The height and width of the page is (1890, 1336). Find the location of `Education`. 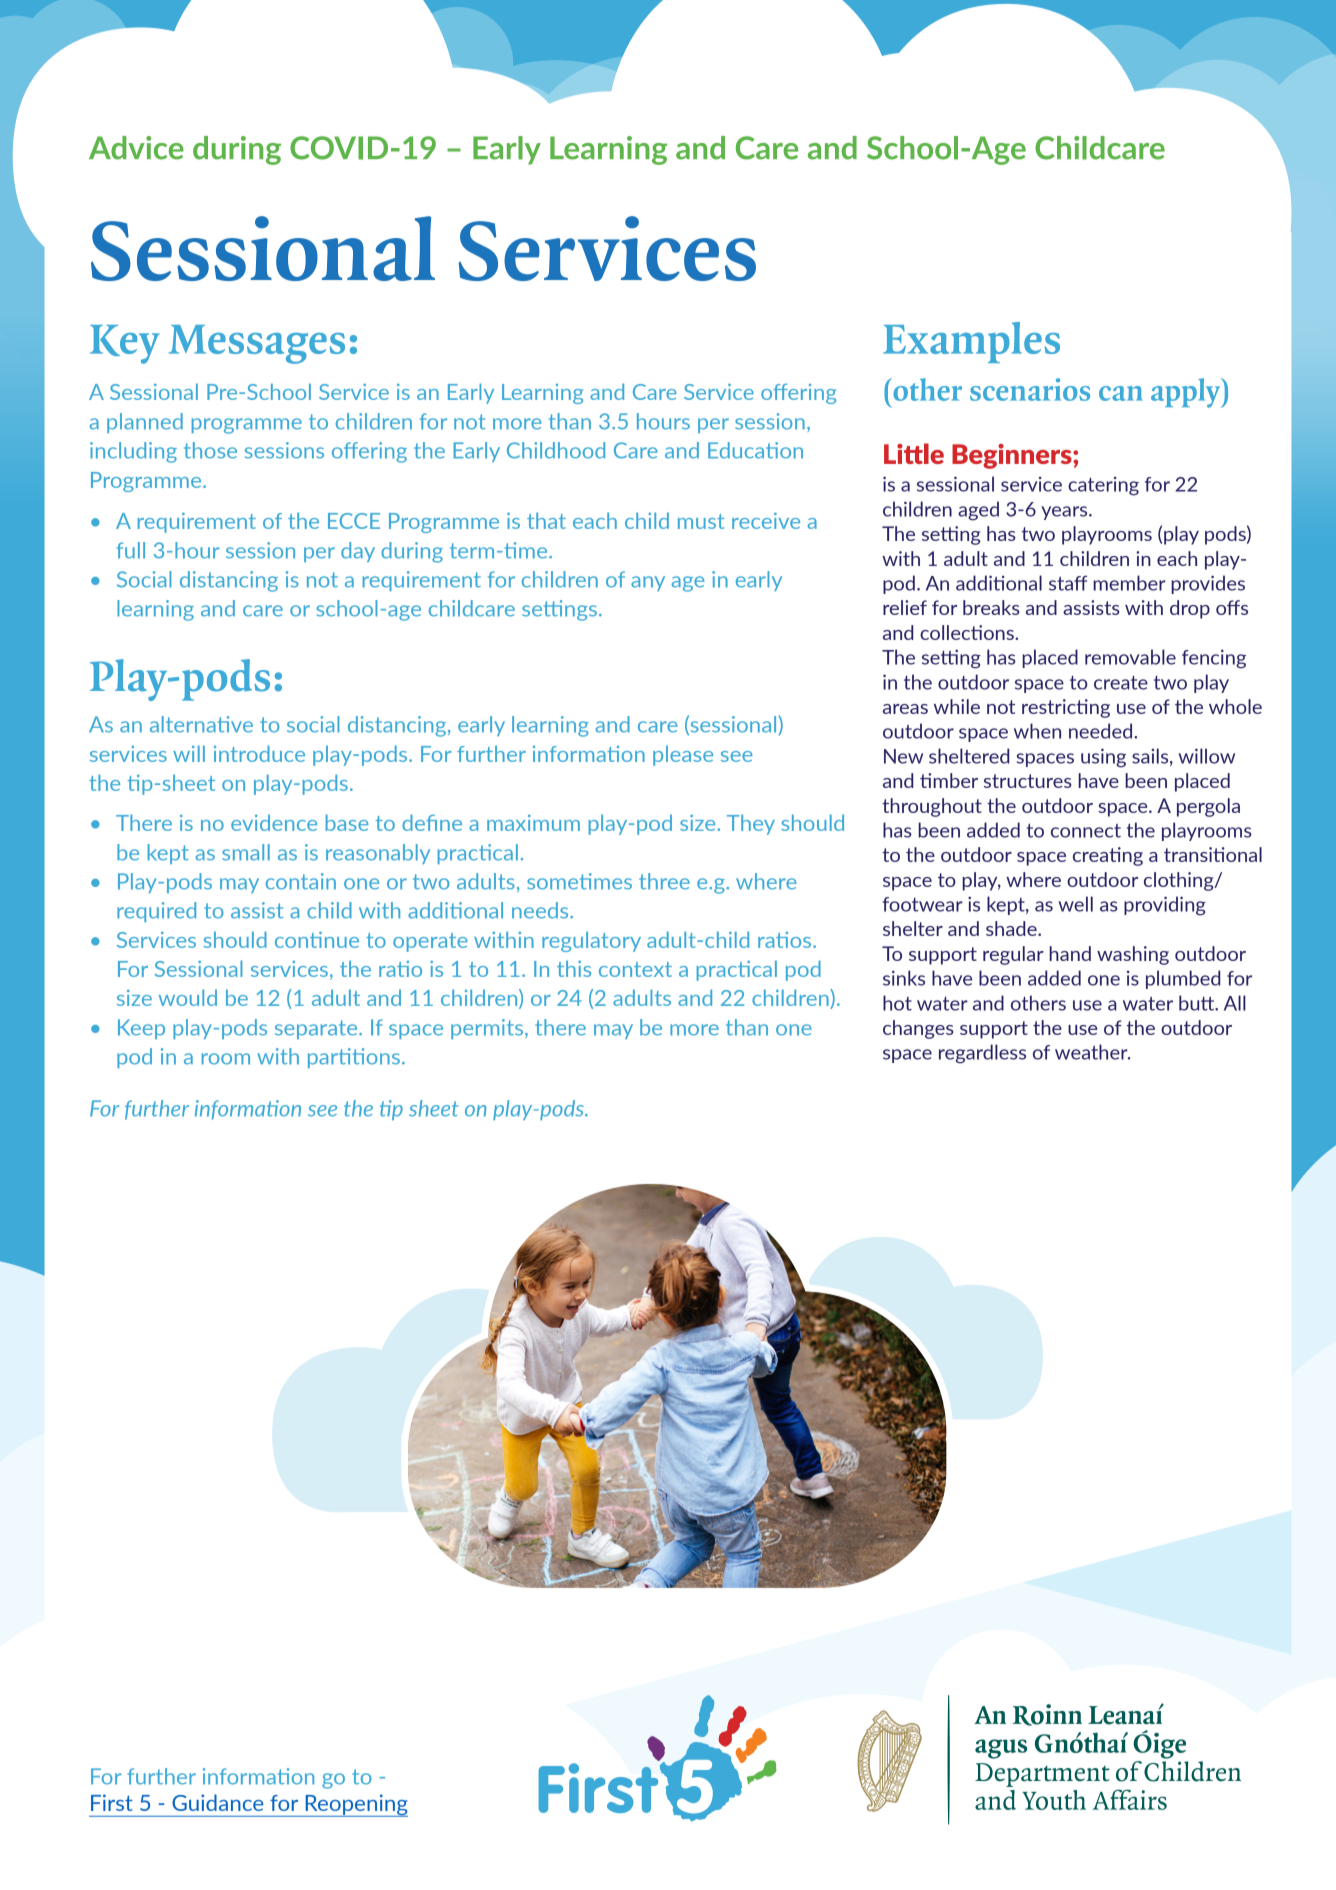

Education is located at coordinates (755, 450).
